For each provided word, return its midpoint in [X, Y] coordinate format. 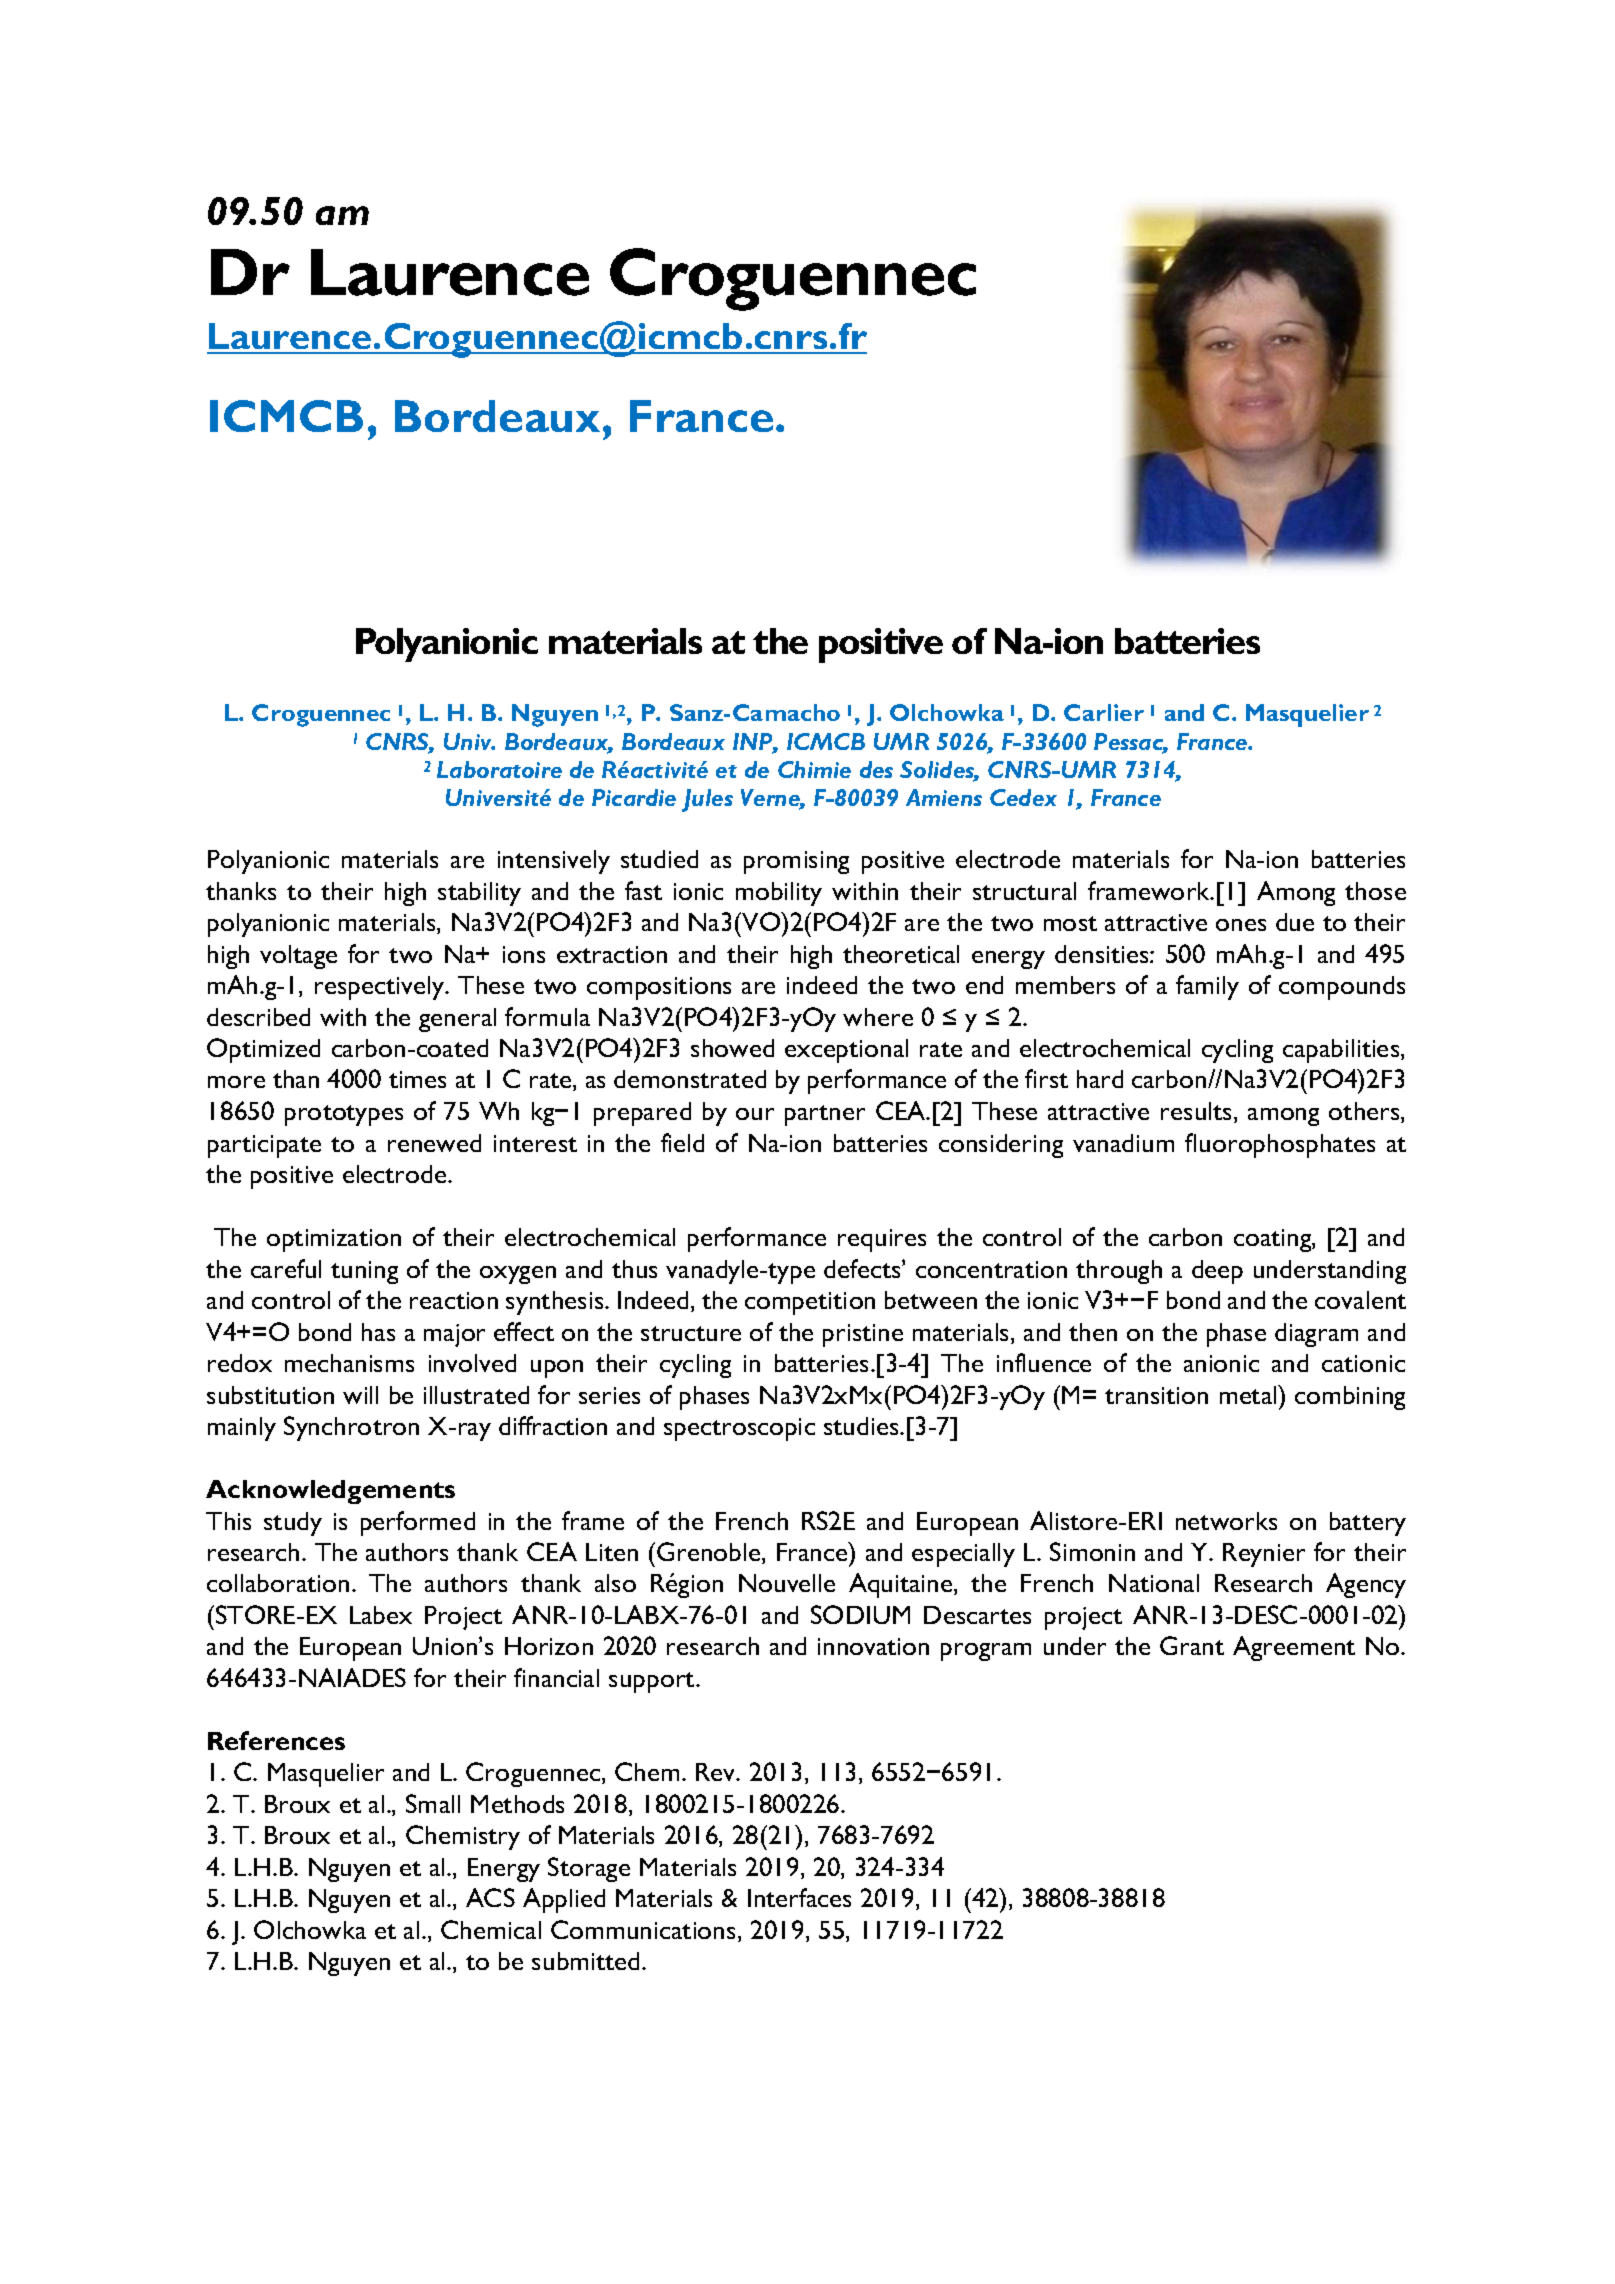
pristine [863, 1335]
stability [479, 894]
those [1375, 891]
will [360, 1395]
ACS [490, 1897]
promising [796, 862]
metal [1249, 1394]
